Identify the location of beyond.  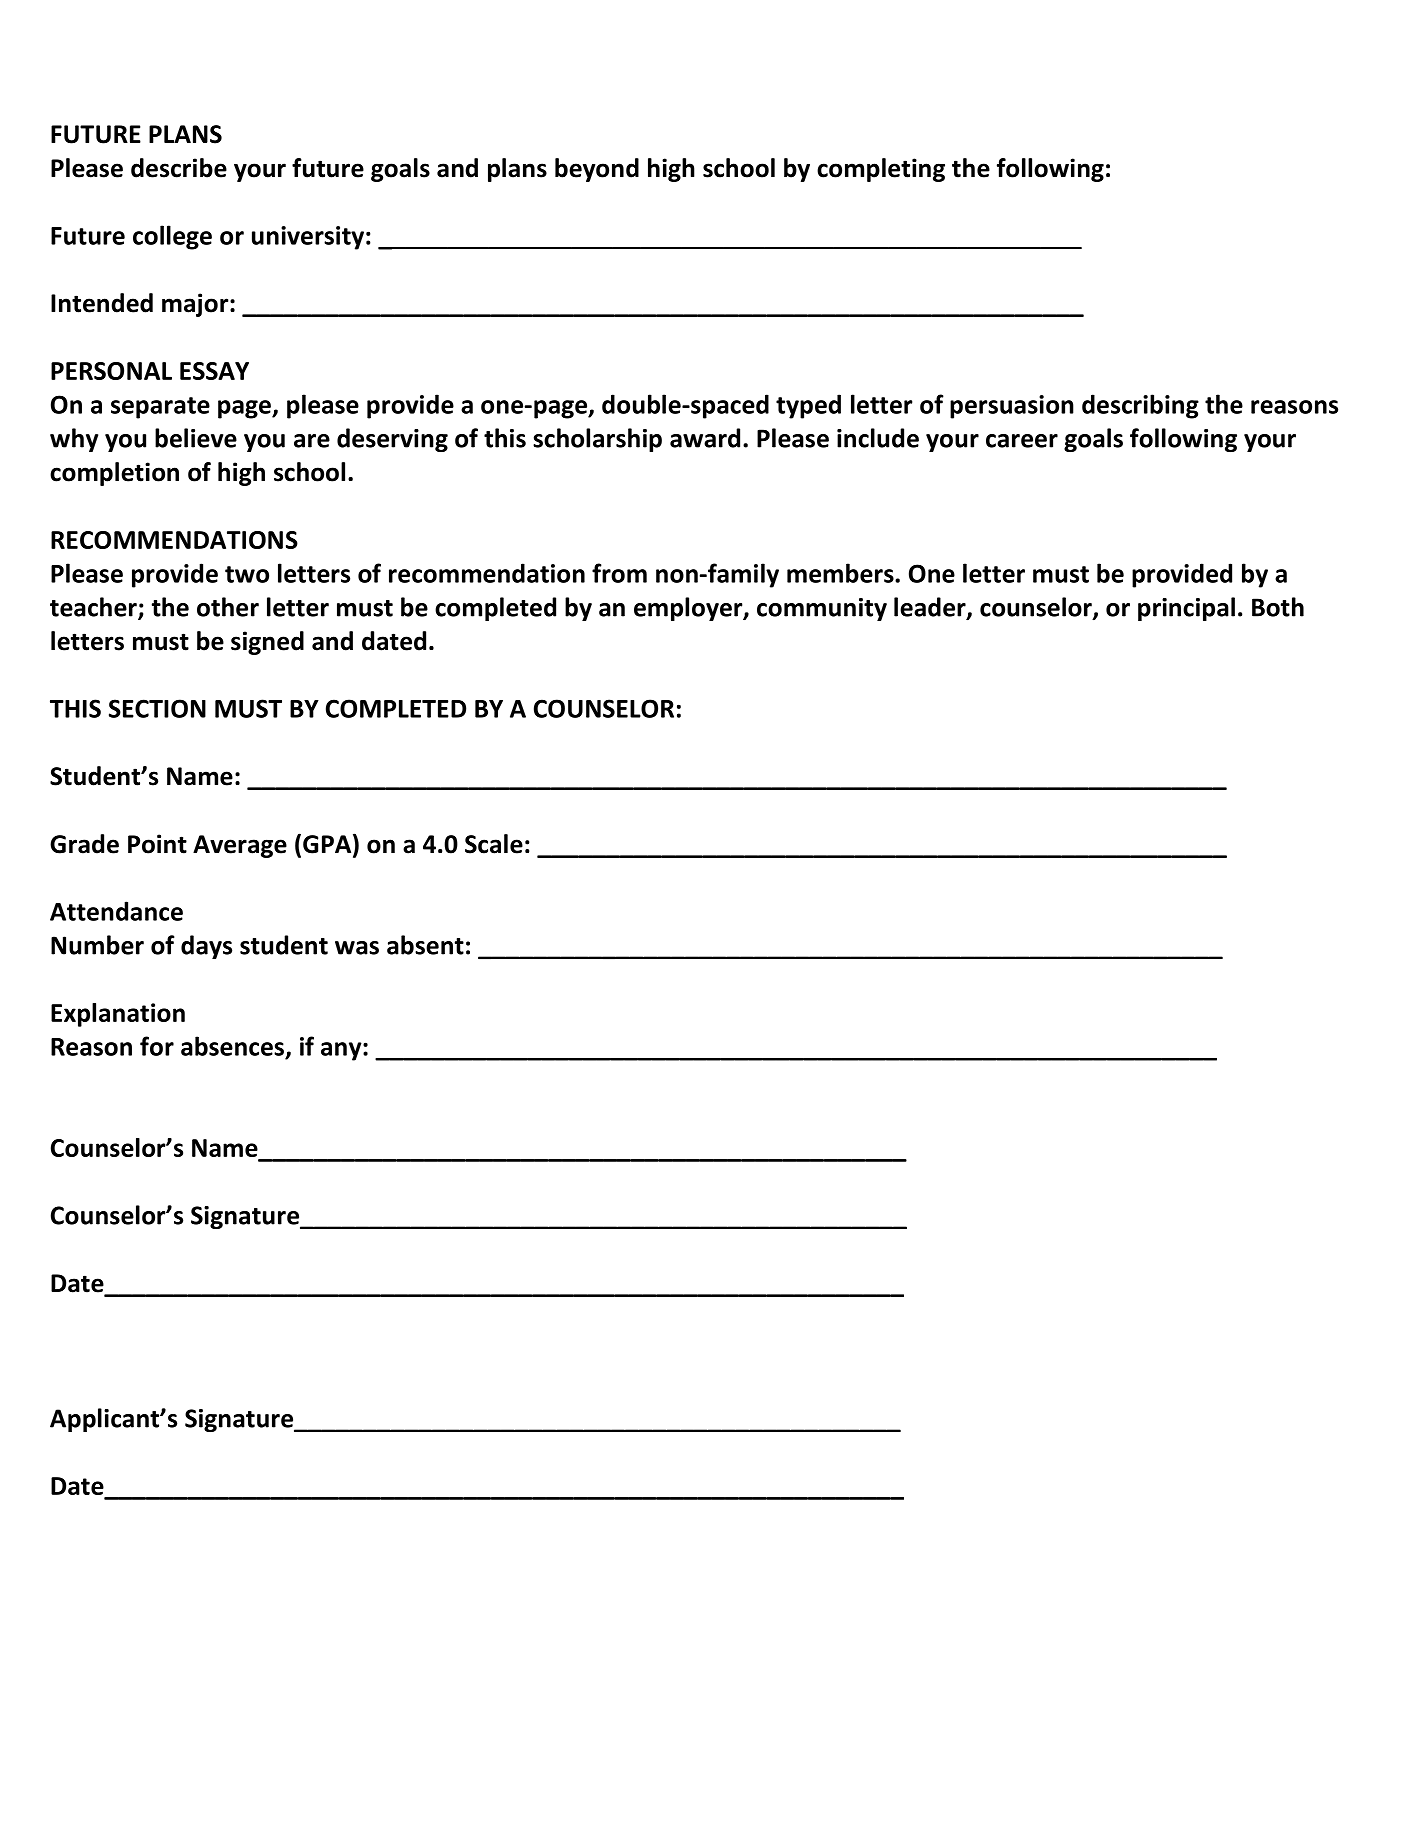
(597, 170).
